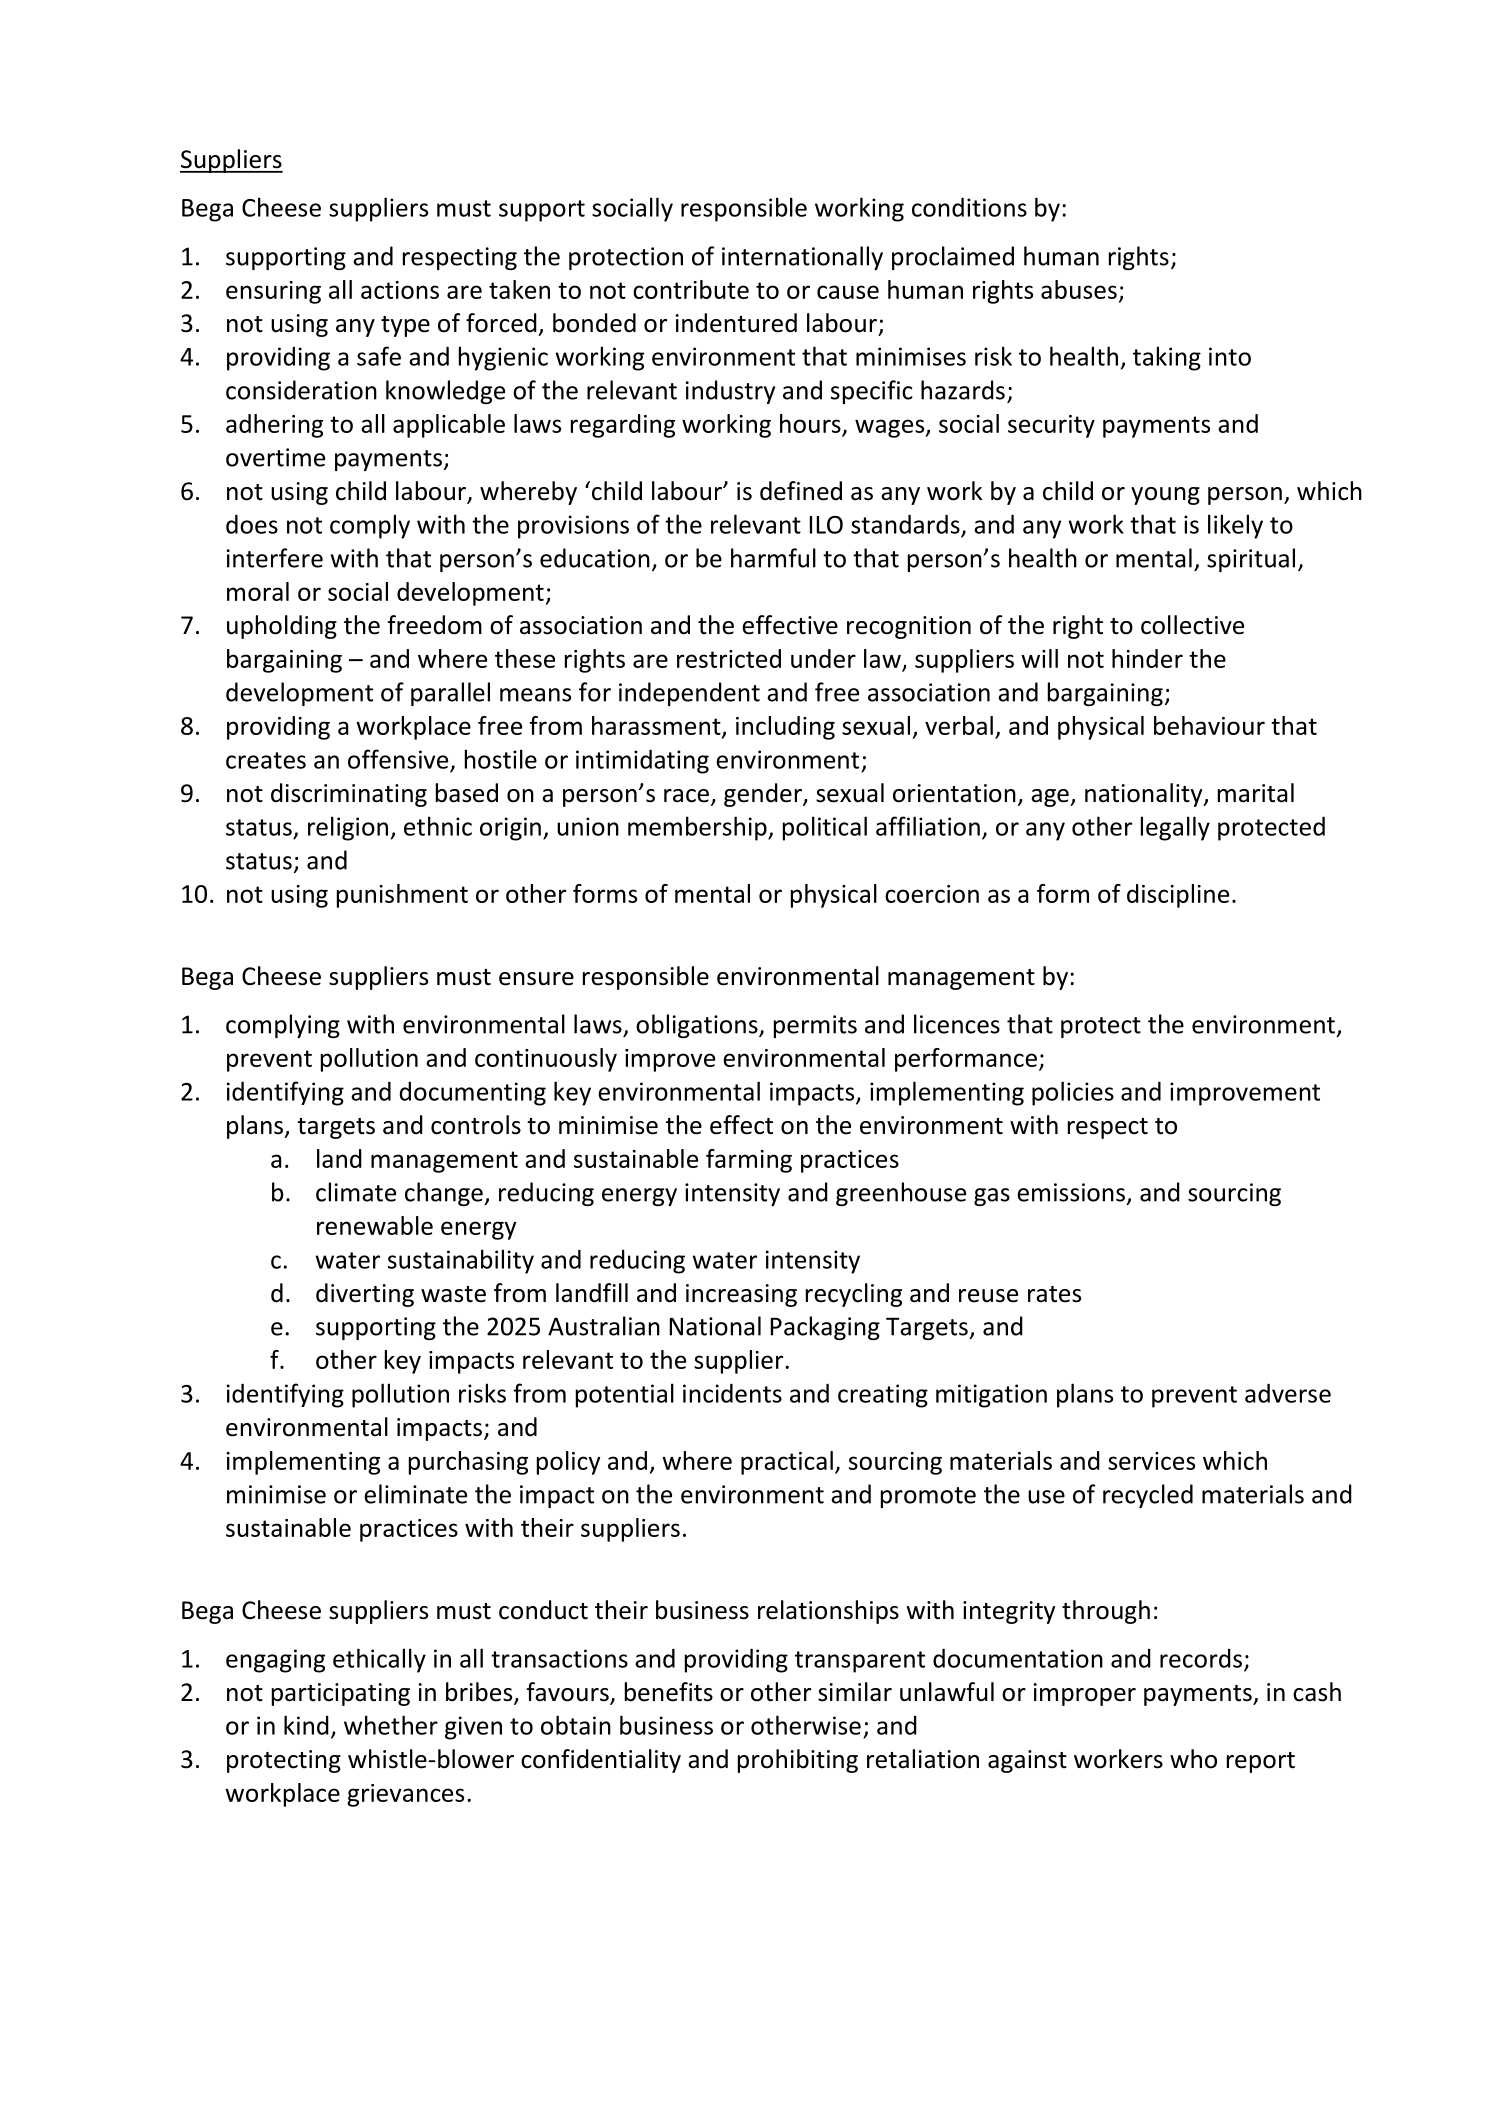 The image size is (1488, 2104). Describe the element at coordinates (1178, 896) in the screenshot. I see `discipline` at that location.
